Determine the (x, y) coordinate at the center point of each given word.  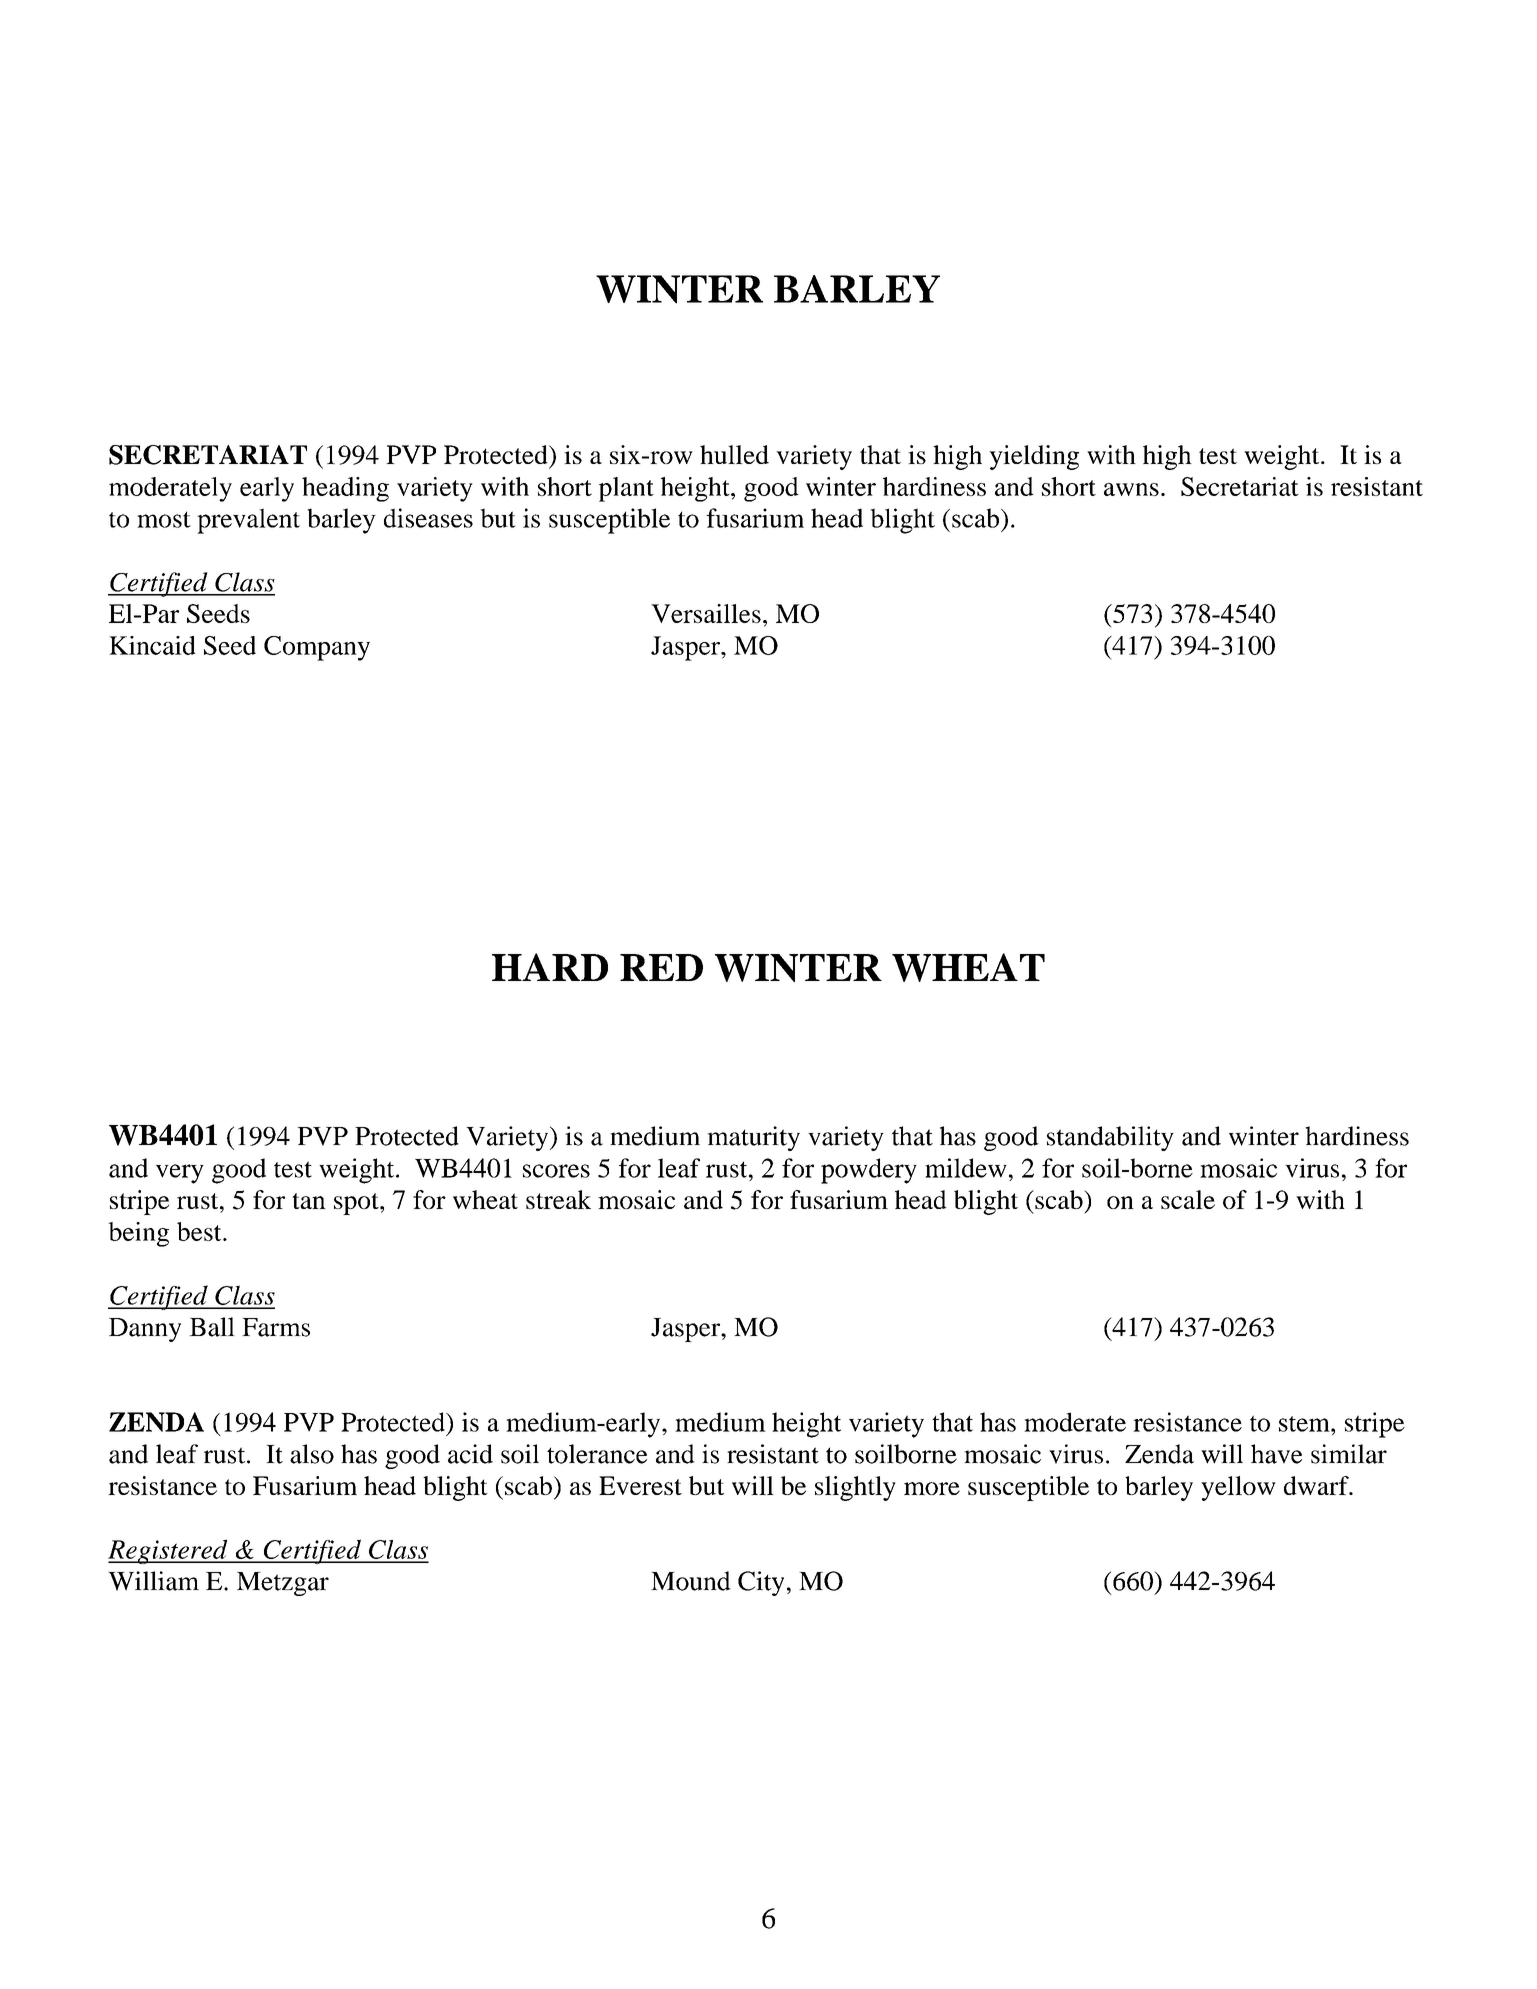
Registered (169, 1551)
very (180, 1174)
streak (558, 1199)
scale (1188, 1199)
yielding (1034, 457)
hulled (734, 454)
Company (317, 648)
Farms (276, 1327)
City (761, 1583)
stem (1305, 1424)
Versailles (706, 613)
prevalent (248, 521)
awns (1131, 489)
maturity (753, 1138)
